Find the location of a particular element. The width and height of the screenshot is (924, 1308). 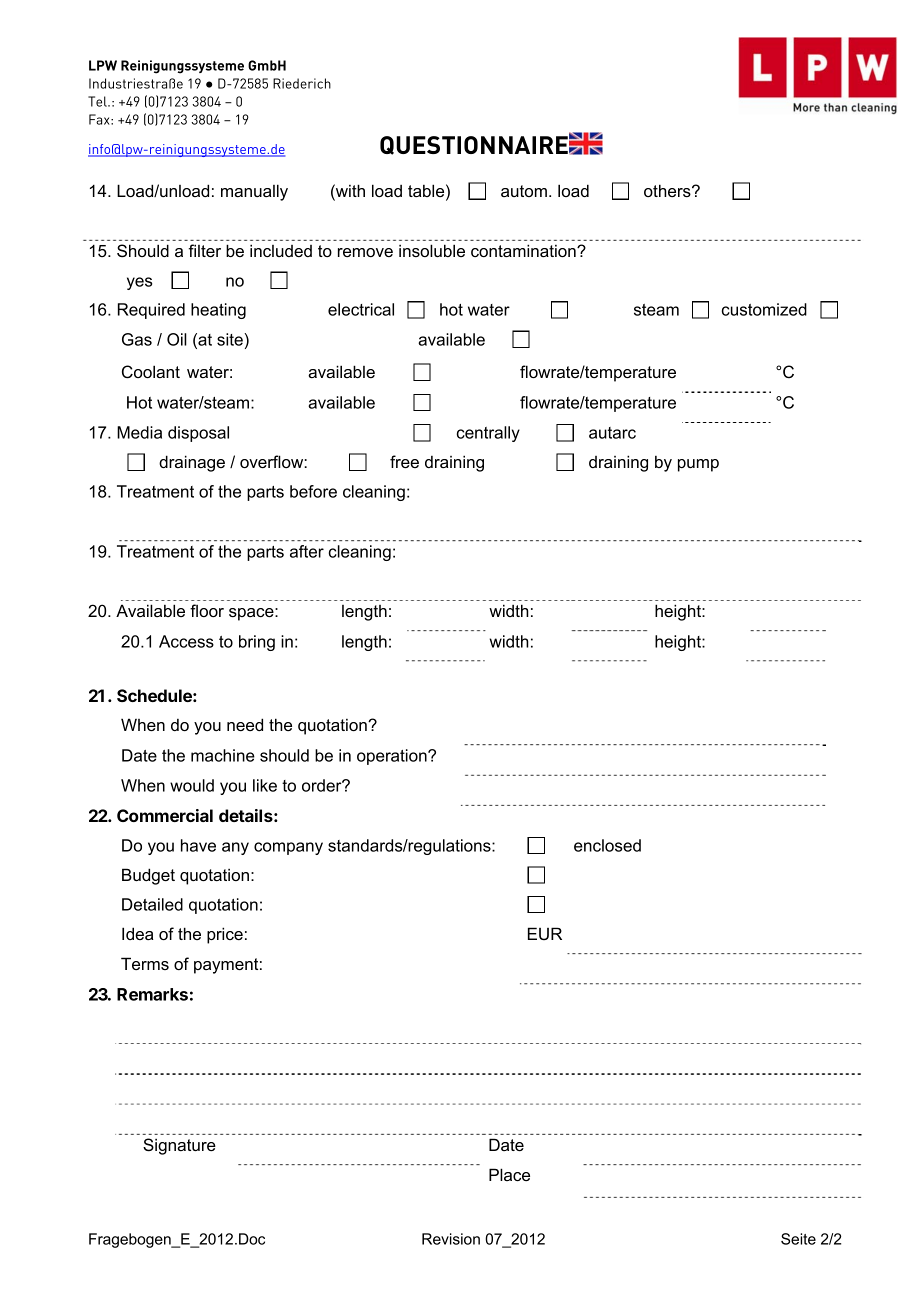

others is located at coordinates (668, 190).
